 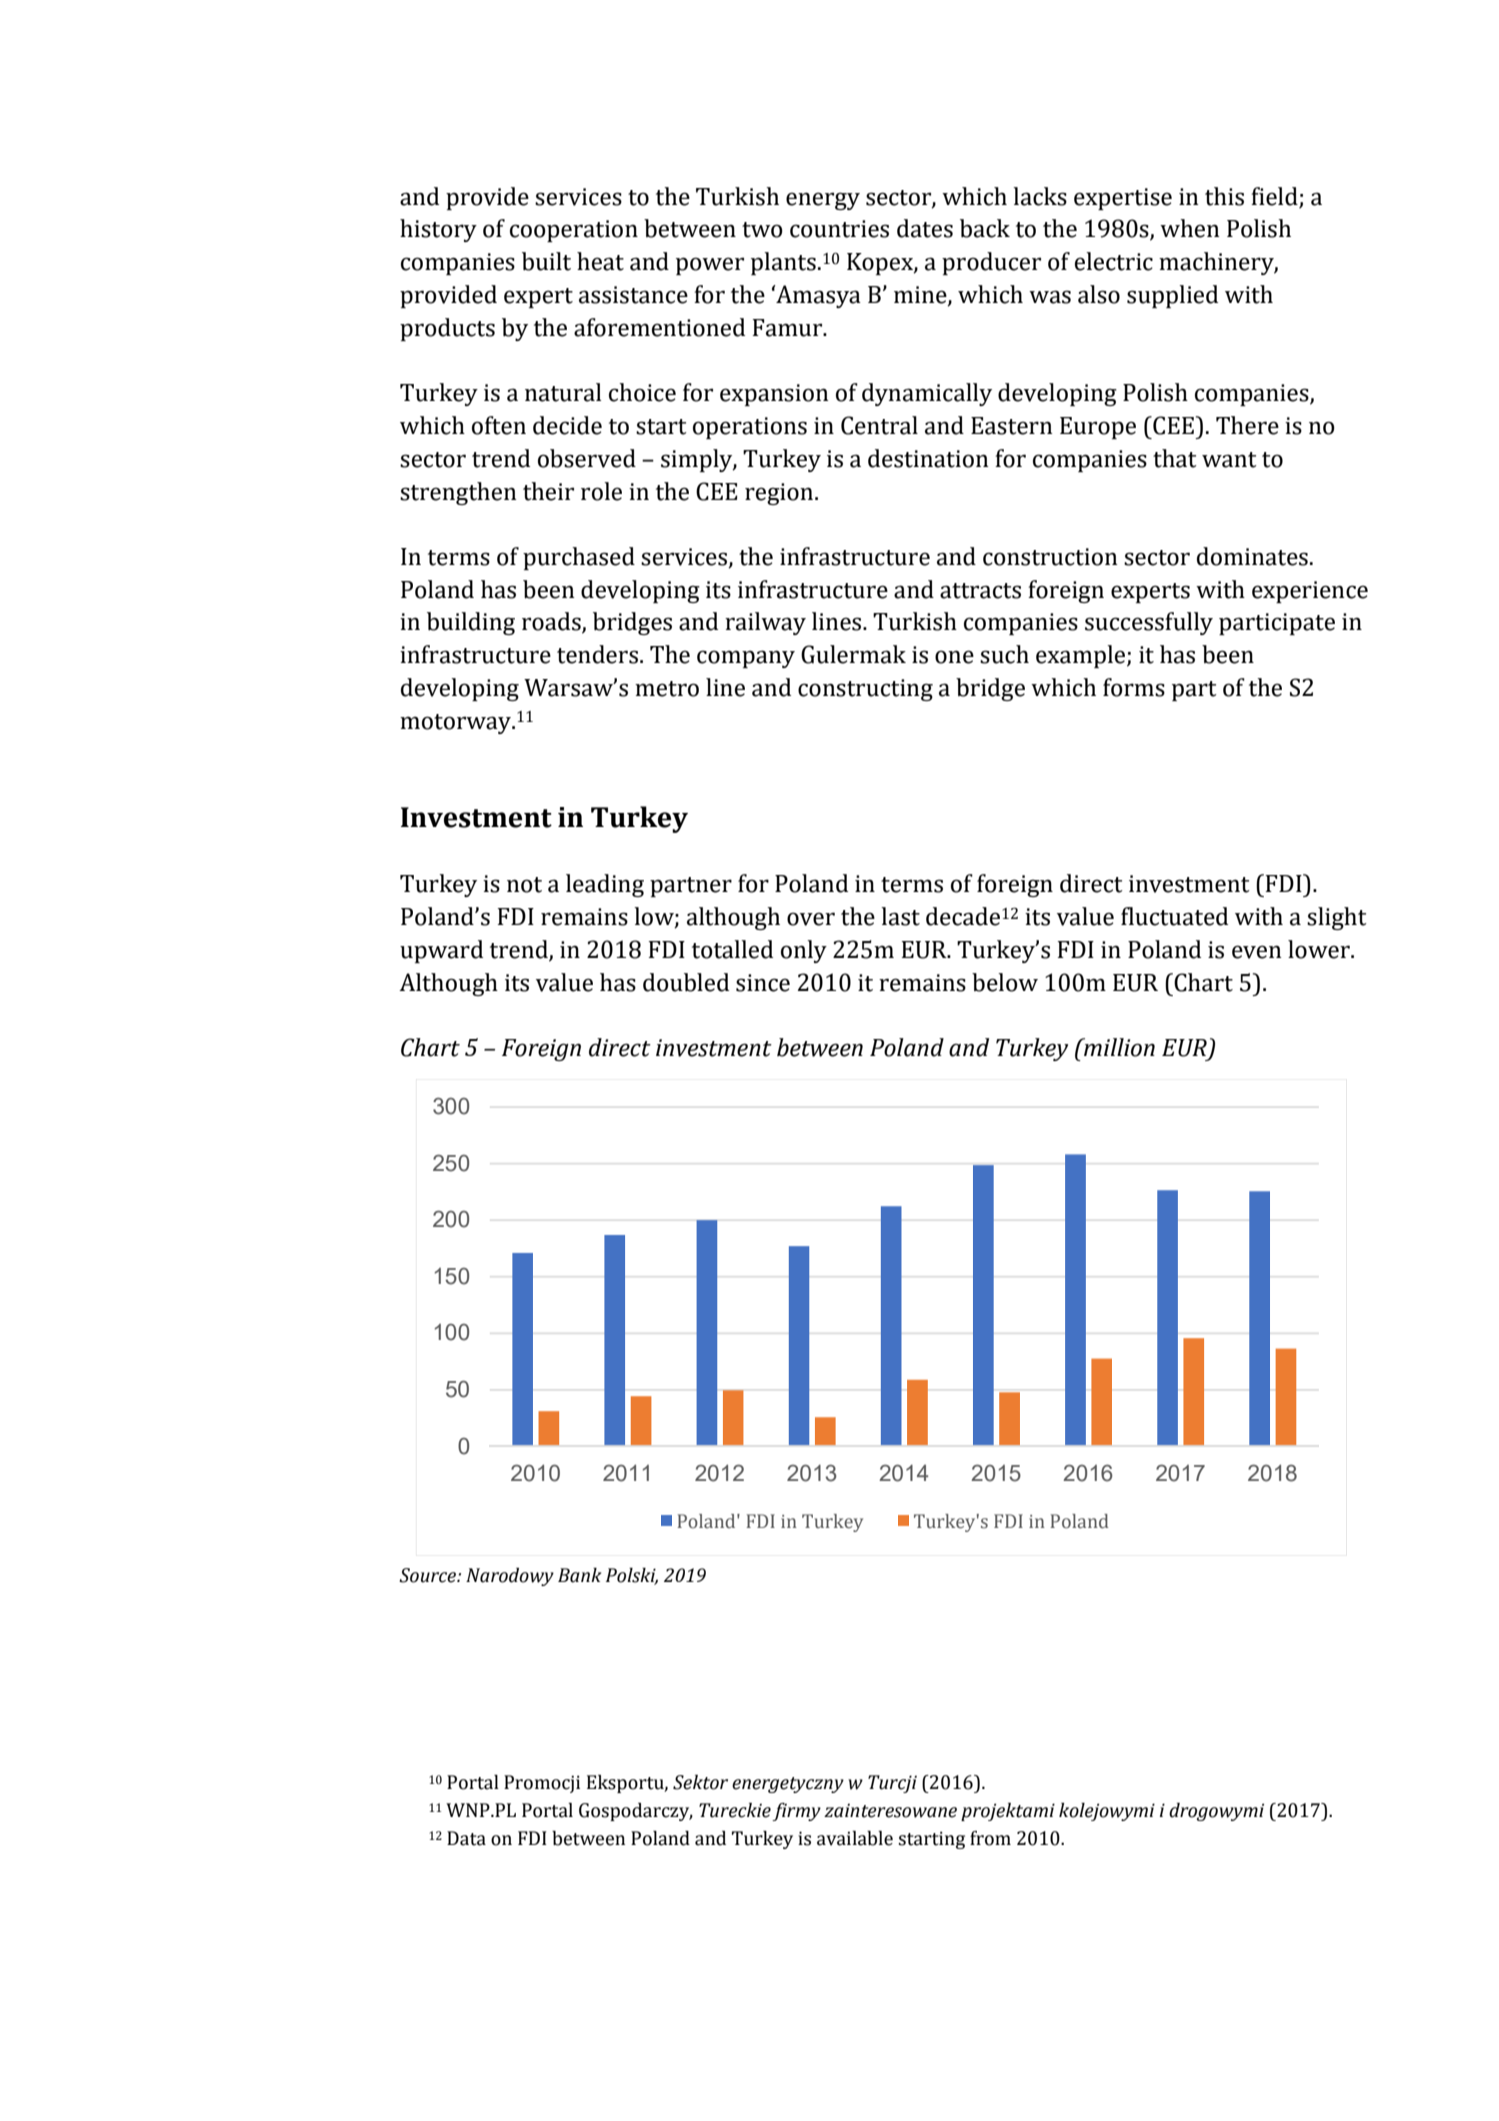 What do you see at coordinates (804, 951) in the screenshot?
I see `only` at bounding box center [804, 951].
